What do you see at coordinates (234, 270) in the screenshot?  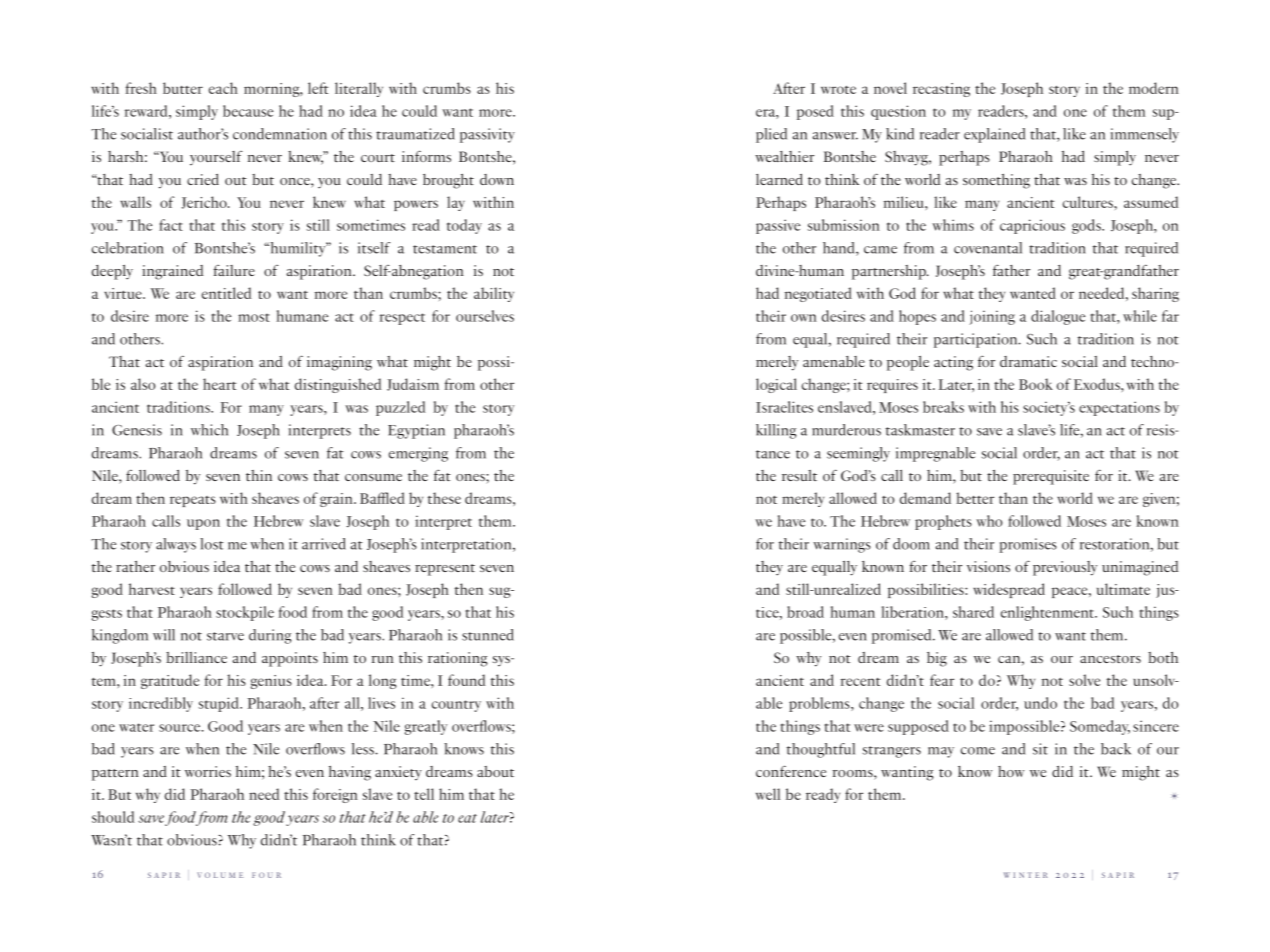 I see `failure` at bounding box center [234, 270].
